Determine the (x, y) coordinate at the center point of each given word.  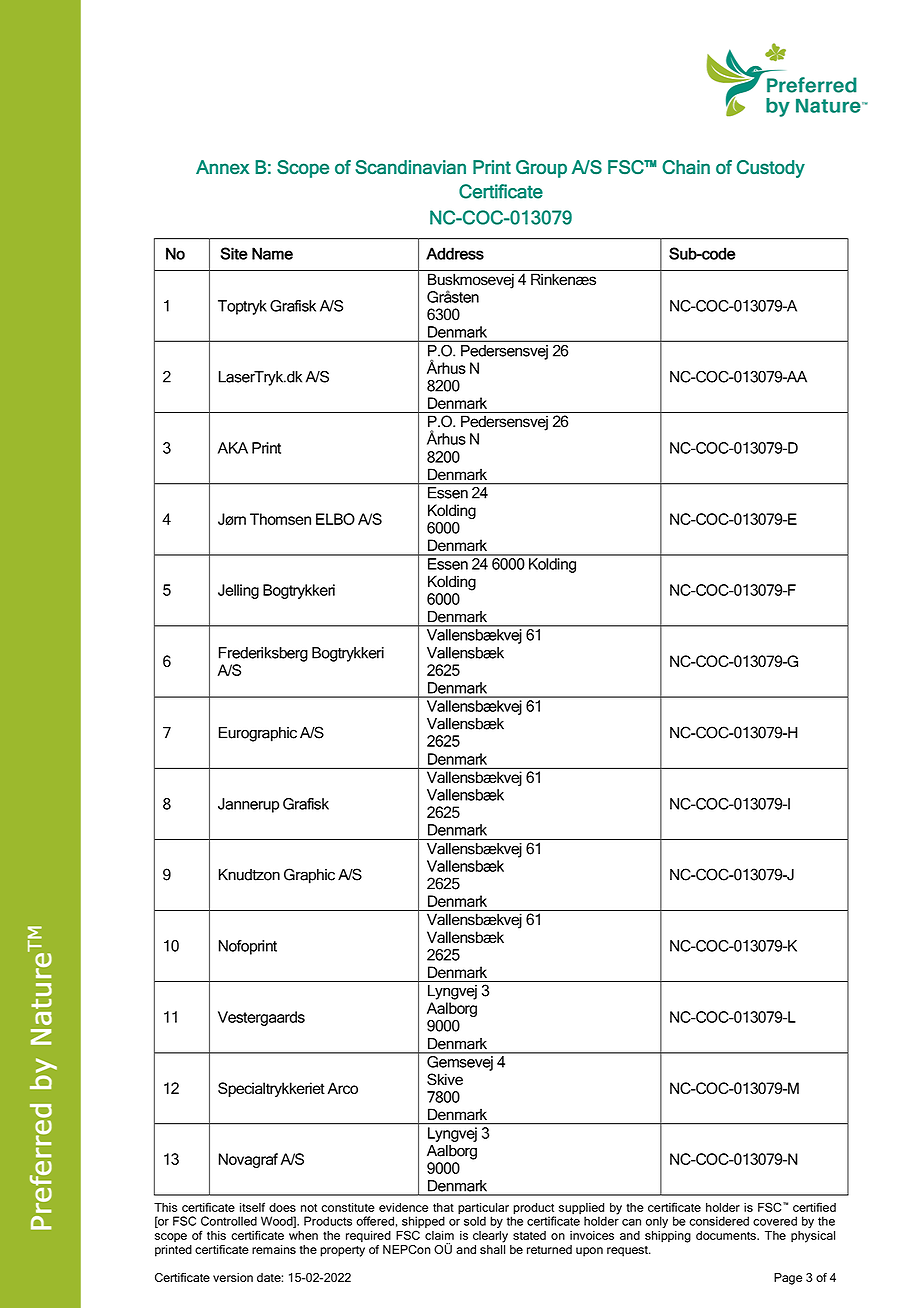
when (303, 1235)
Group (541, 169)
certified (814, 1207)
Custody (771, 169)
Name (272, 253)
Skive (445, 1079)
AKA (233, 448)
